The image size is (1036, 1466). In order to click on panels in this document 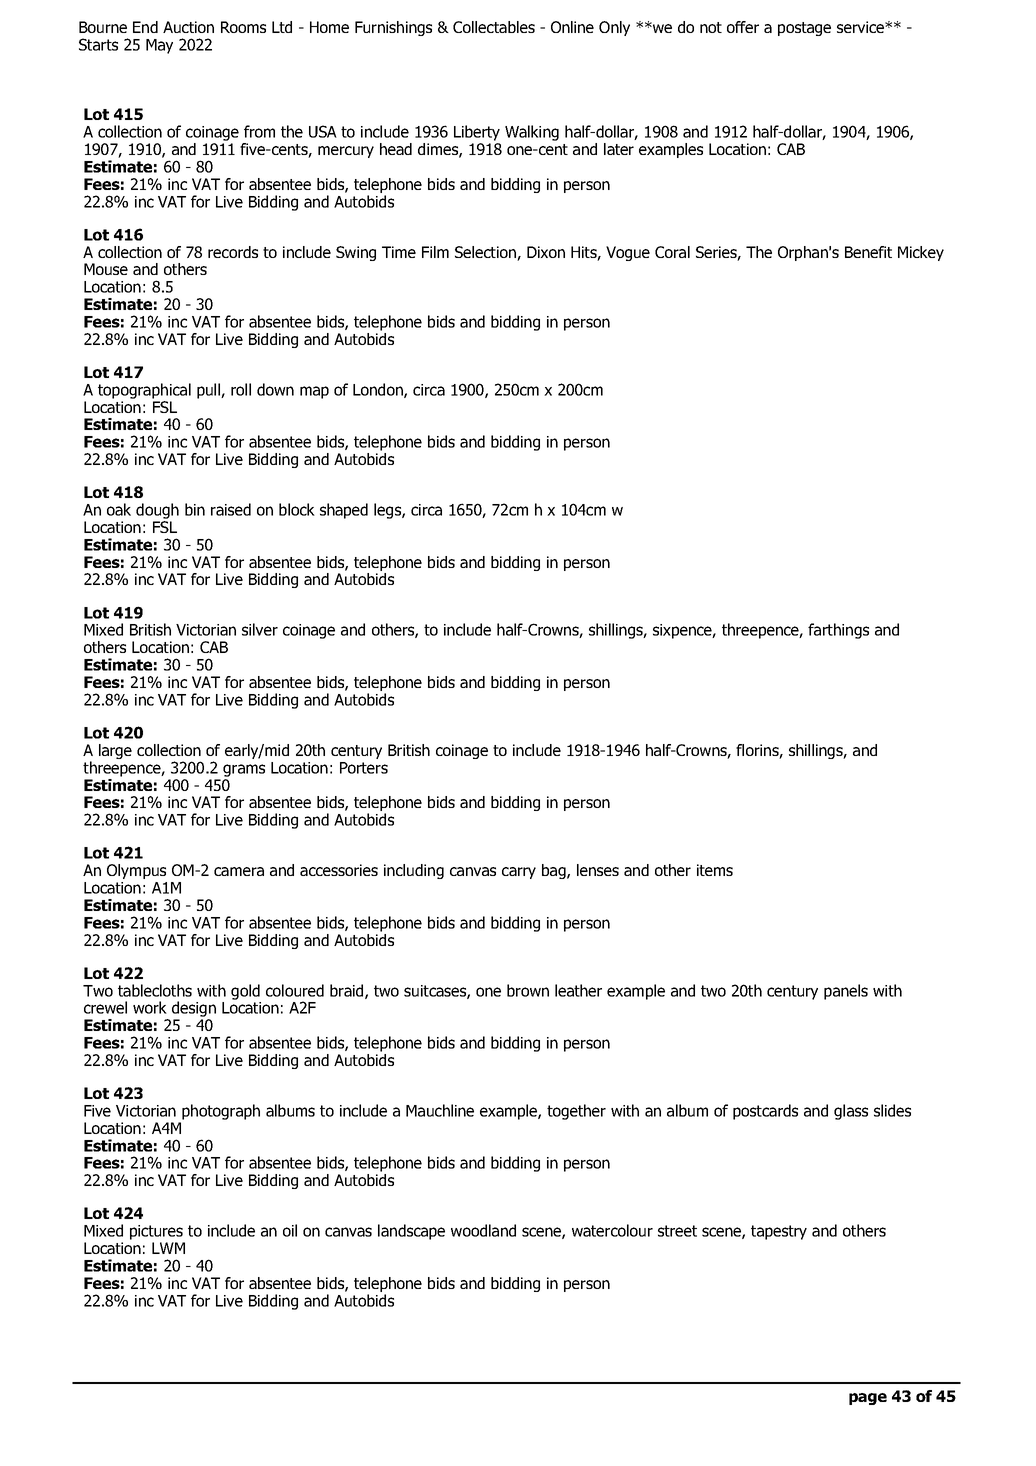, I will do `click(846, 992)`.
